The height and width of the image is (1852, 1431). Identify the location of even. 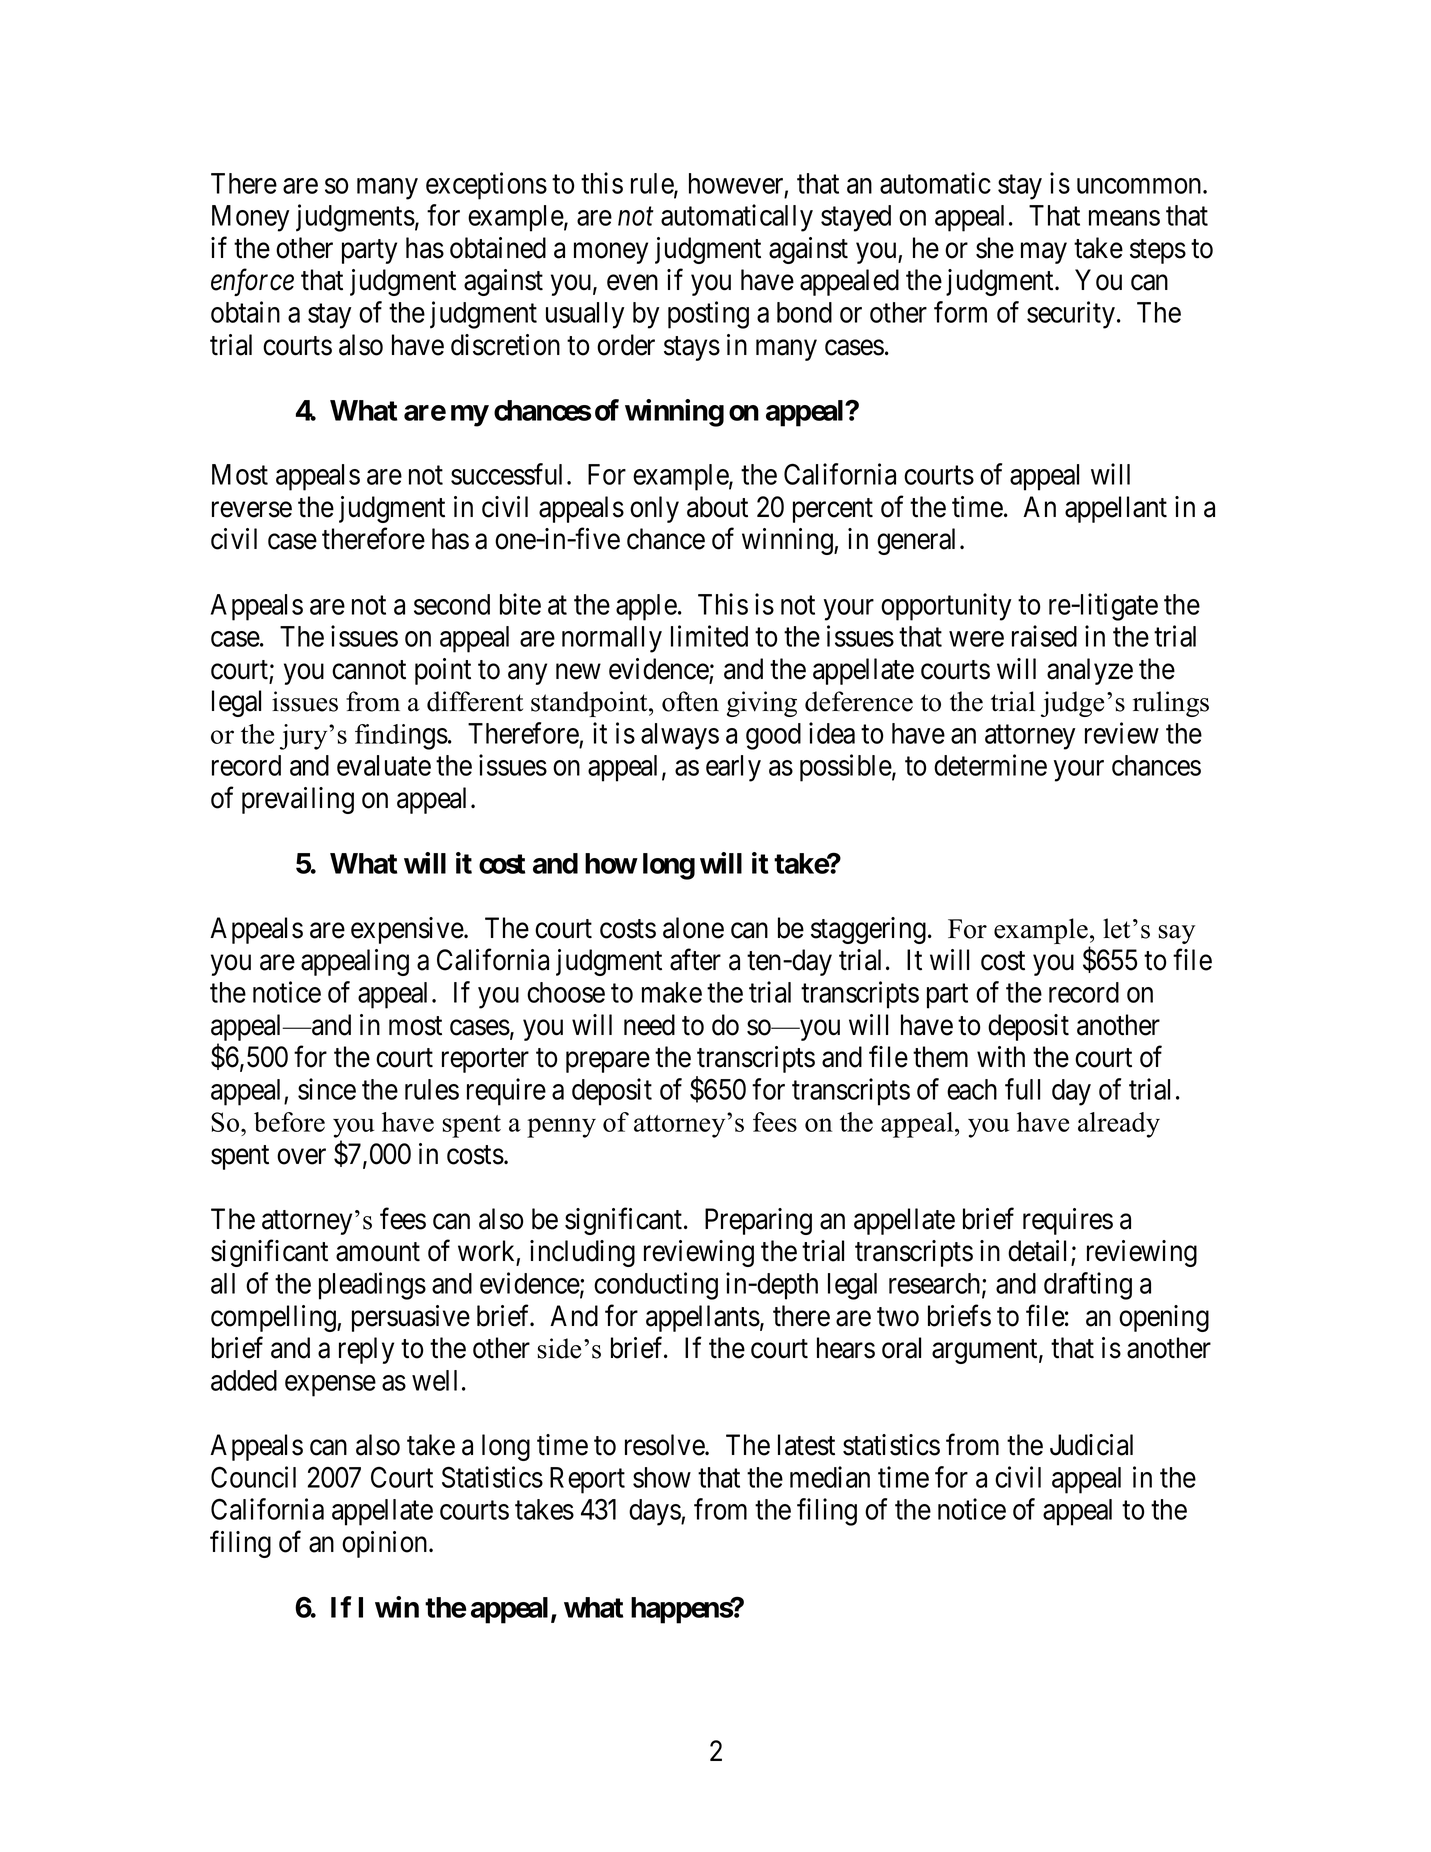
(632, 283).
